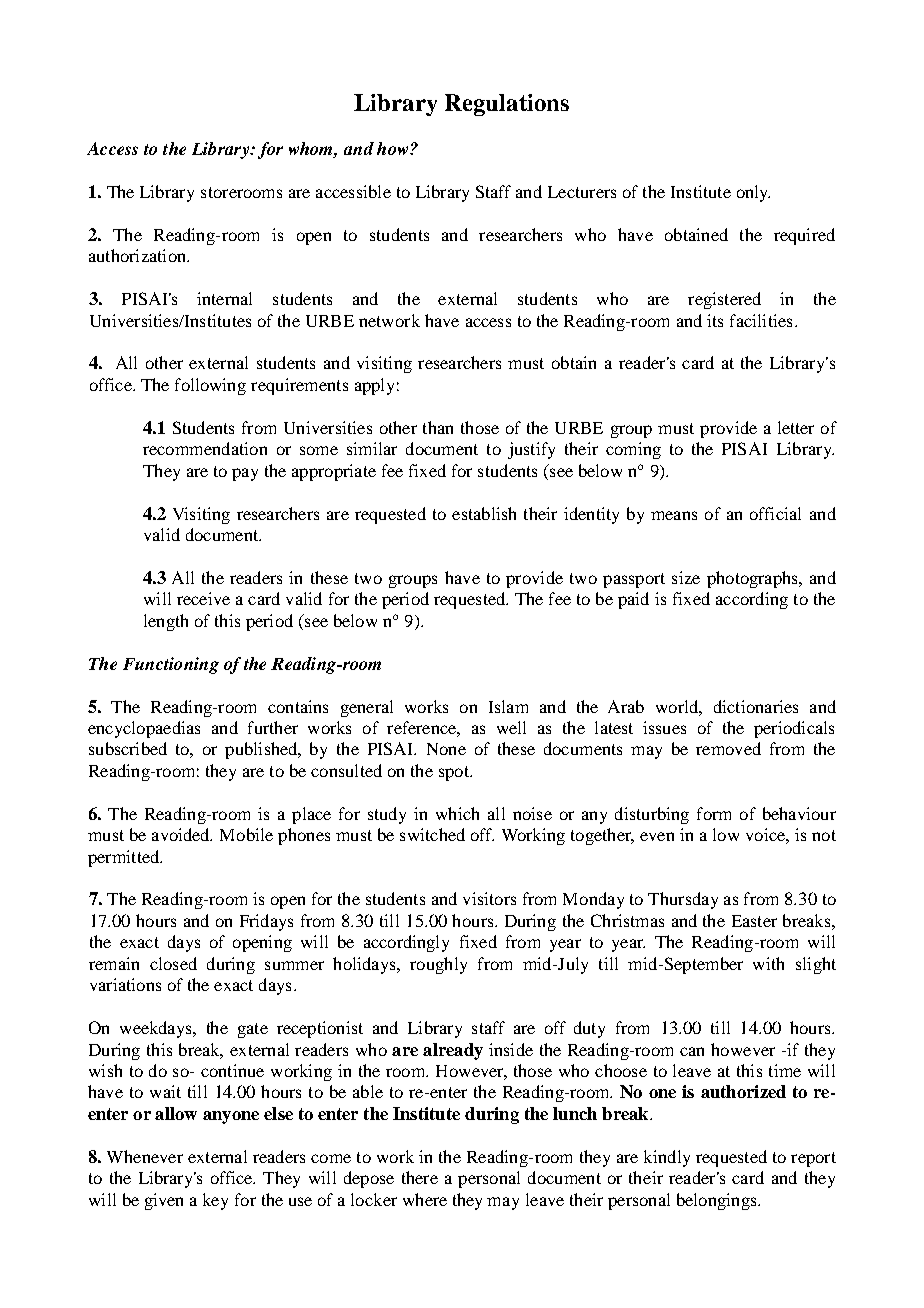  Describe the element at coordinates (508, 706) in the image. I see `Islam` at that location.
